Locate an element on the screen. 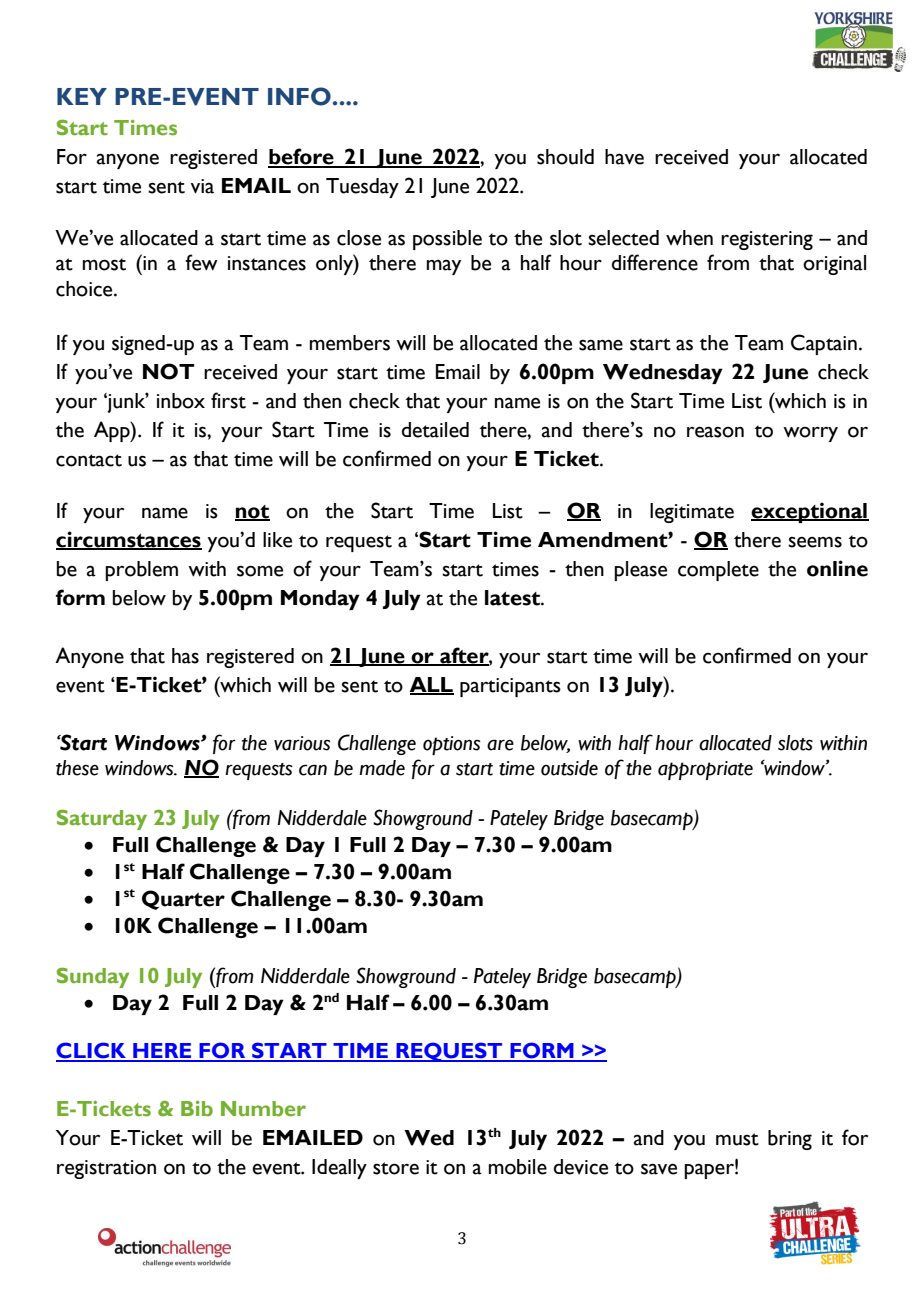 Image resolution: width=924 pixels, height=1308 pixels. have is located at coordinates (624, 157).
